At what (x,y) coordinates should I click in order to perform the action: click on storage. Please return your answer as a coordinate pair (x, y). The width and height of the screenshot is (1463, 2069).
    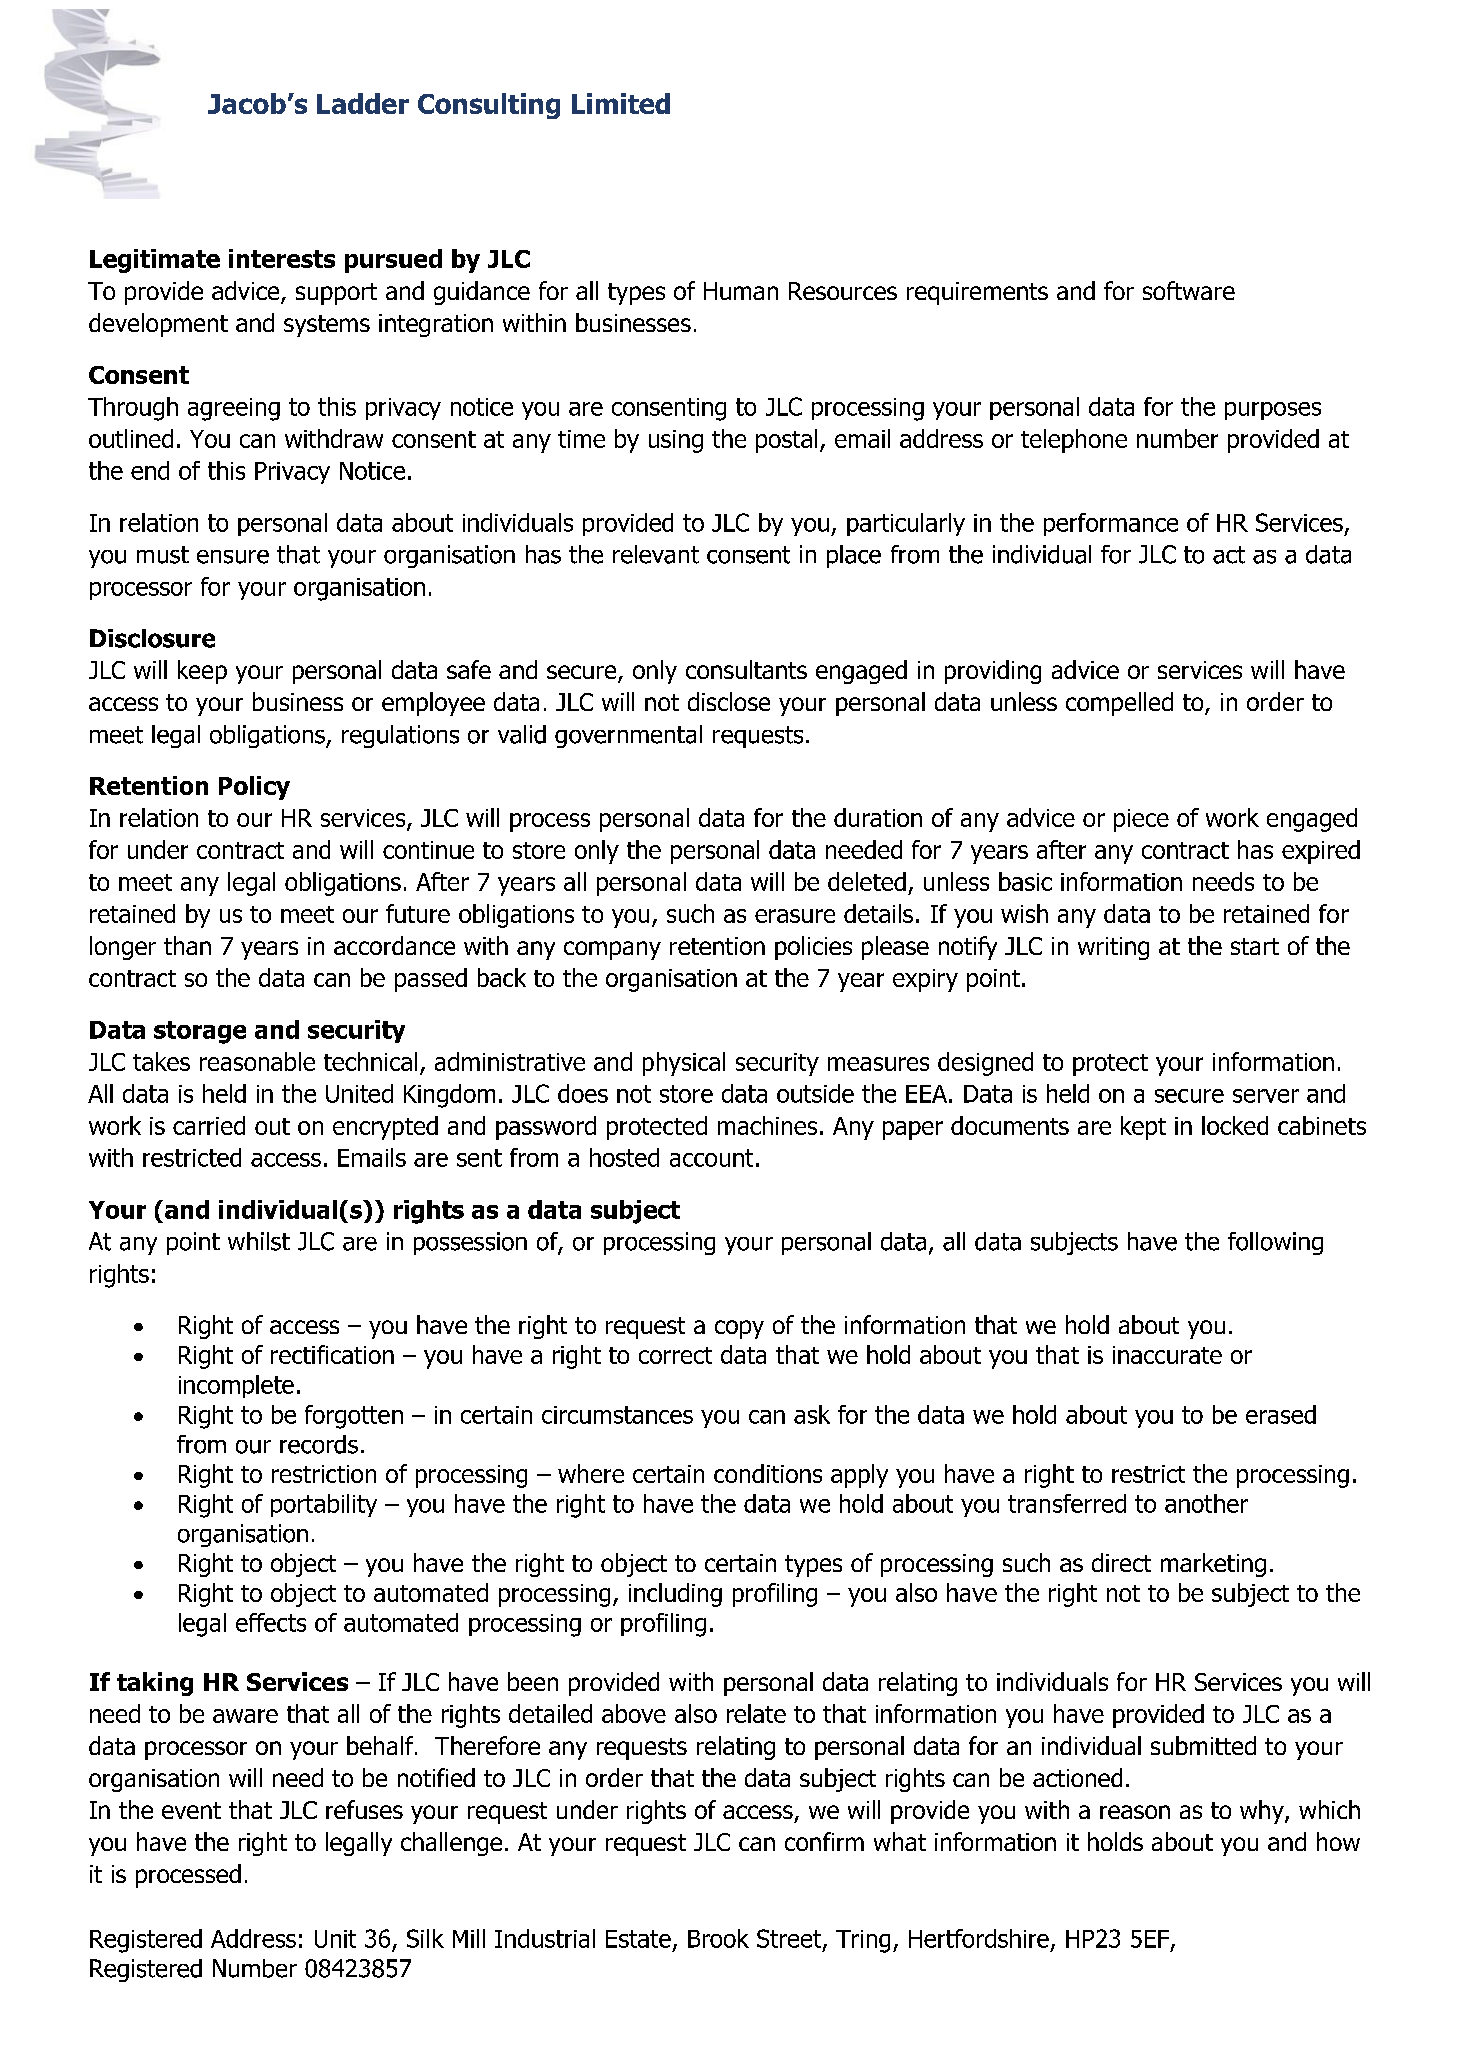
    Looking at the image, I should click on (200, 1032).
